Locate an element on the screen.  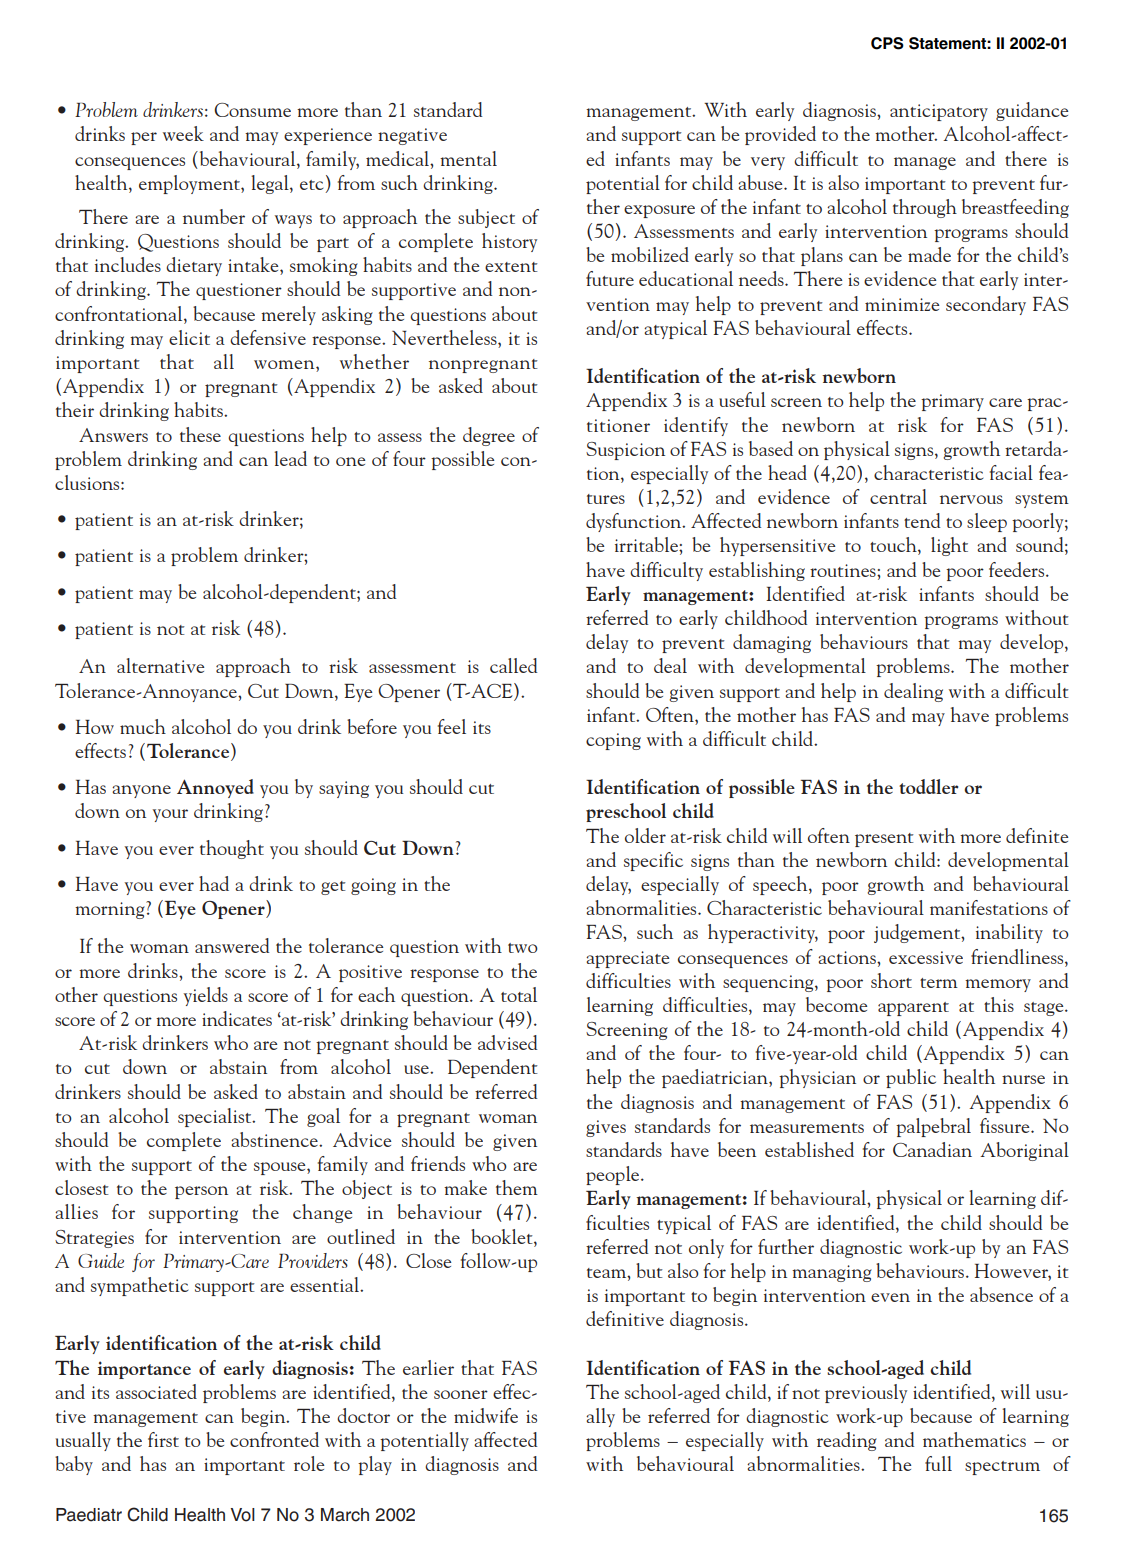
first is located at coordinates (163, 1439).
